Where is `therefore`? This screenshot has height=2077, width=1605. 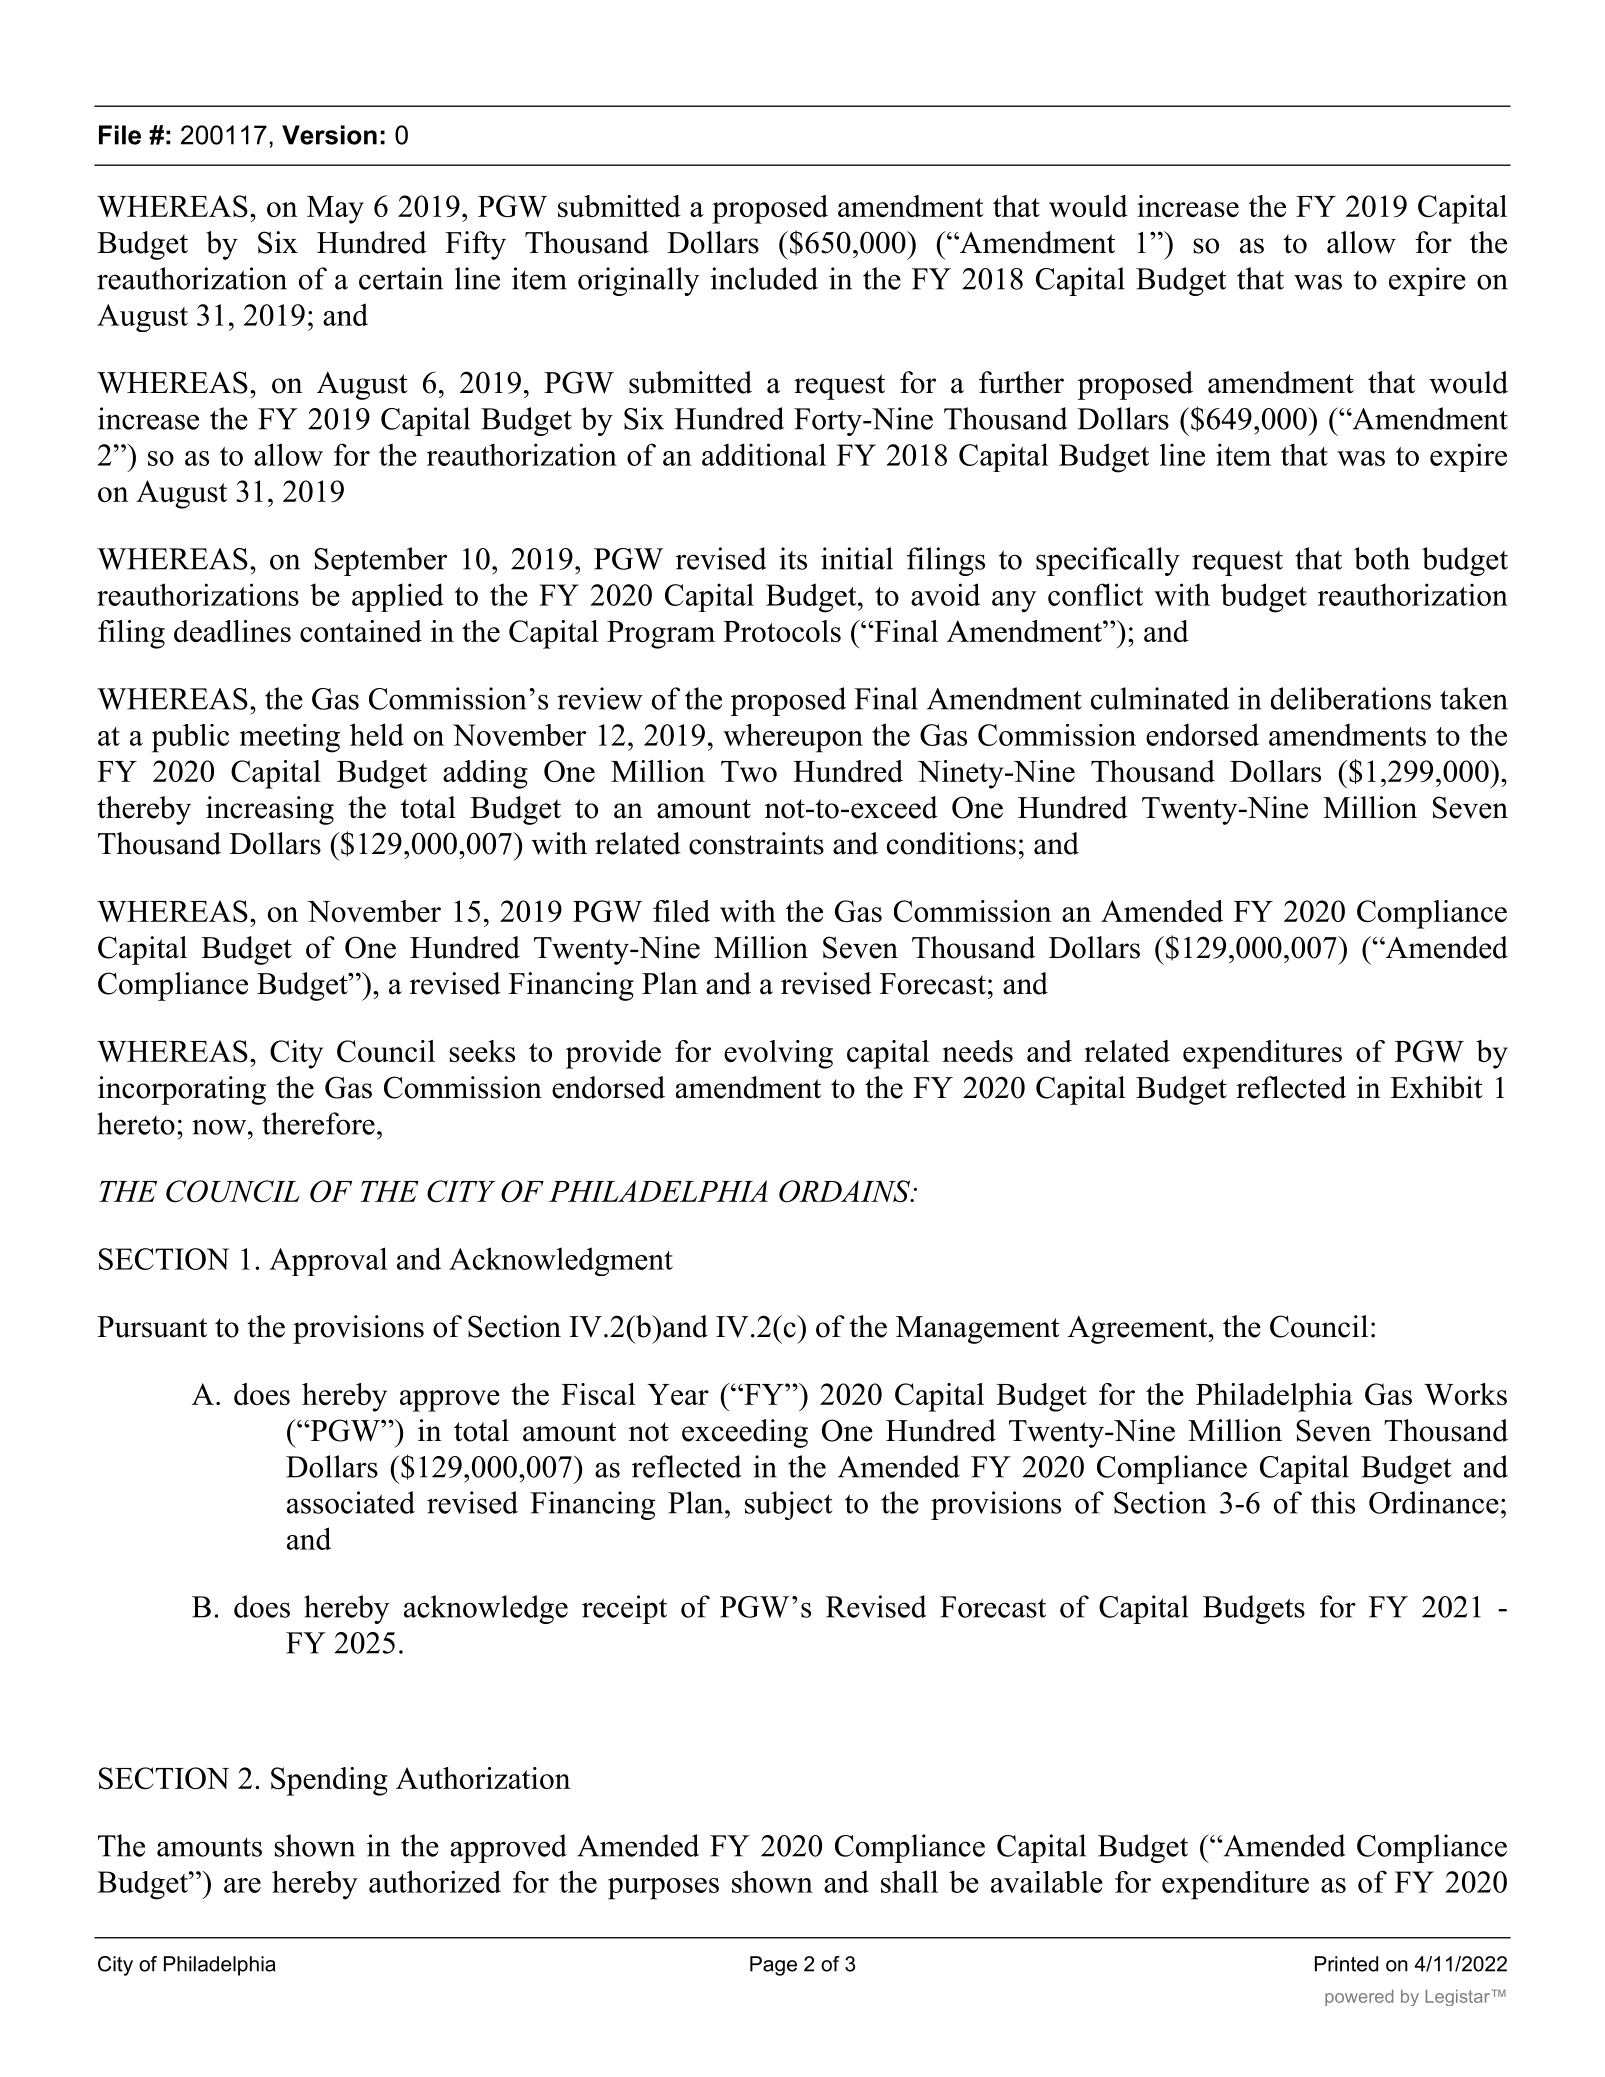
therefore is located at coordinates (318, 1123).
